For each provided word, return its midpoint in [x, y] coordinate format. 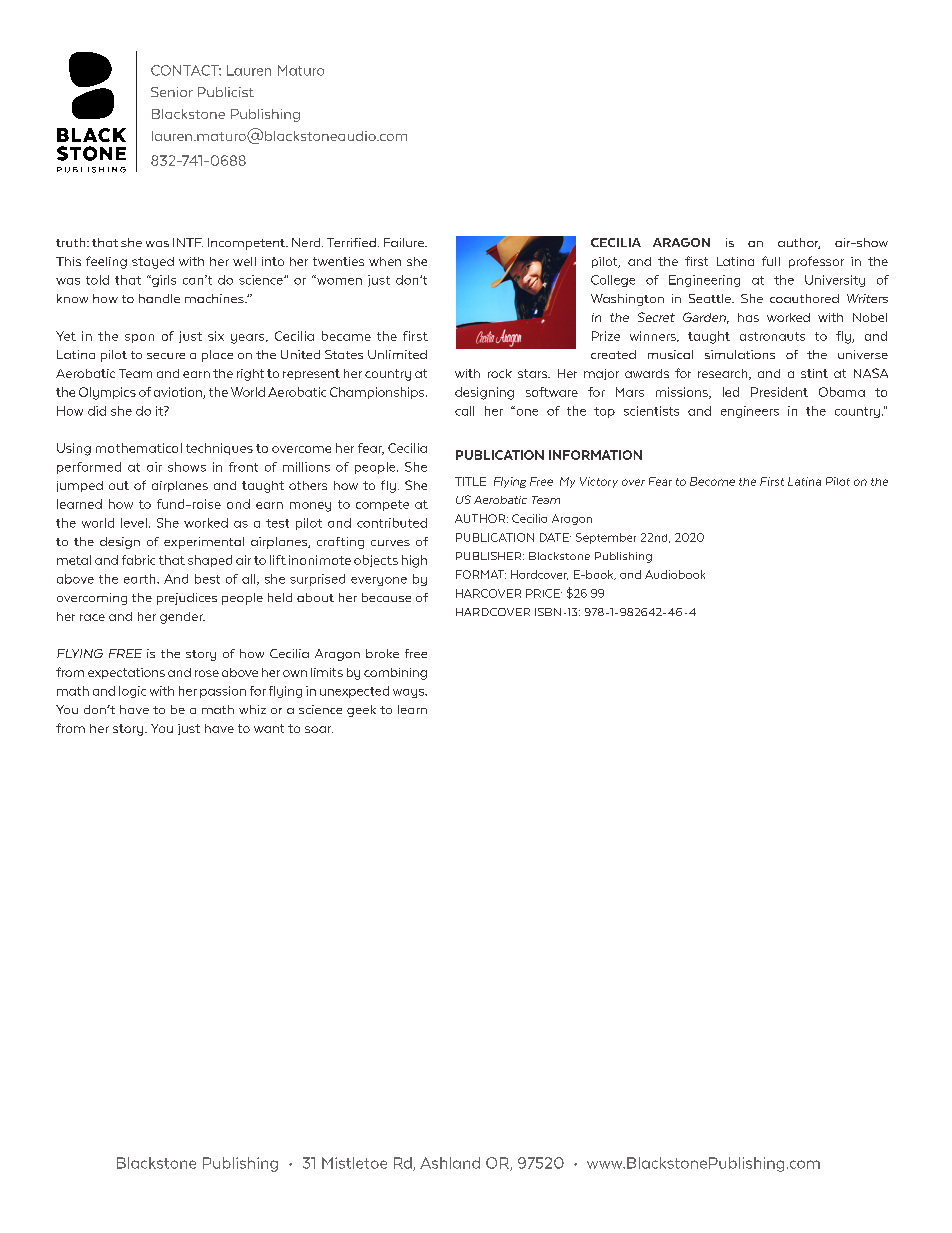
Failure [405, 242]
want [269, 728]
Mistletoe [354, 1163]
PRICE [544, 593]
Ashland [450, 1163]
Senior [172, 92]
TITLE [470, 481]
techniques [219, 449]
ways [409, 693]
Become [712, 481]
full [771, 261]
